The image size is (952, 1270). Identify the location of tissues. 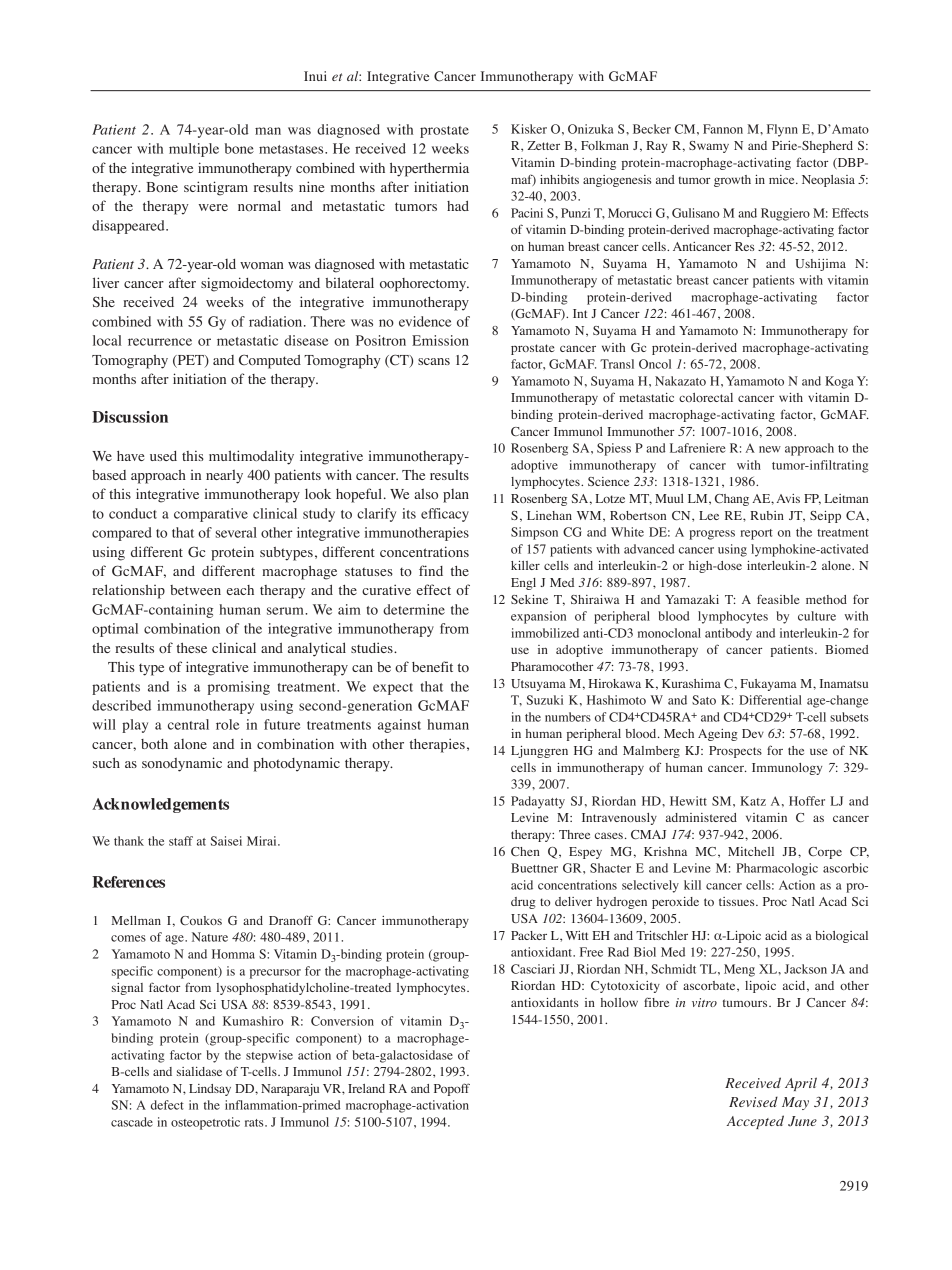
(738, 901).
